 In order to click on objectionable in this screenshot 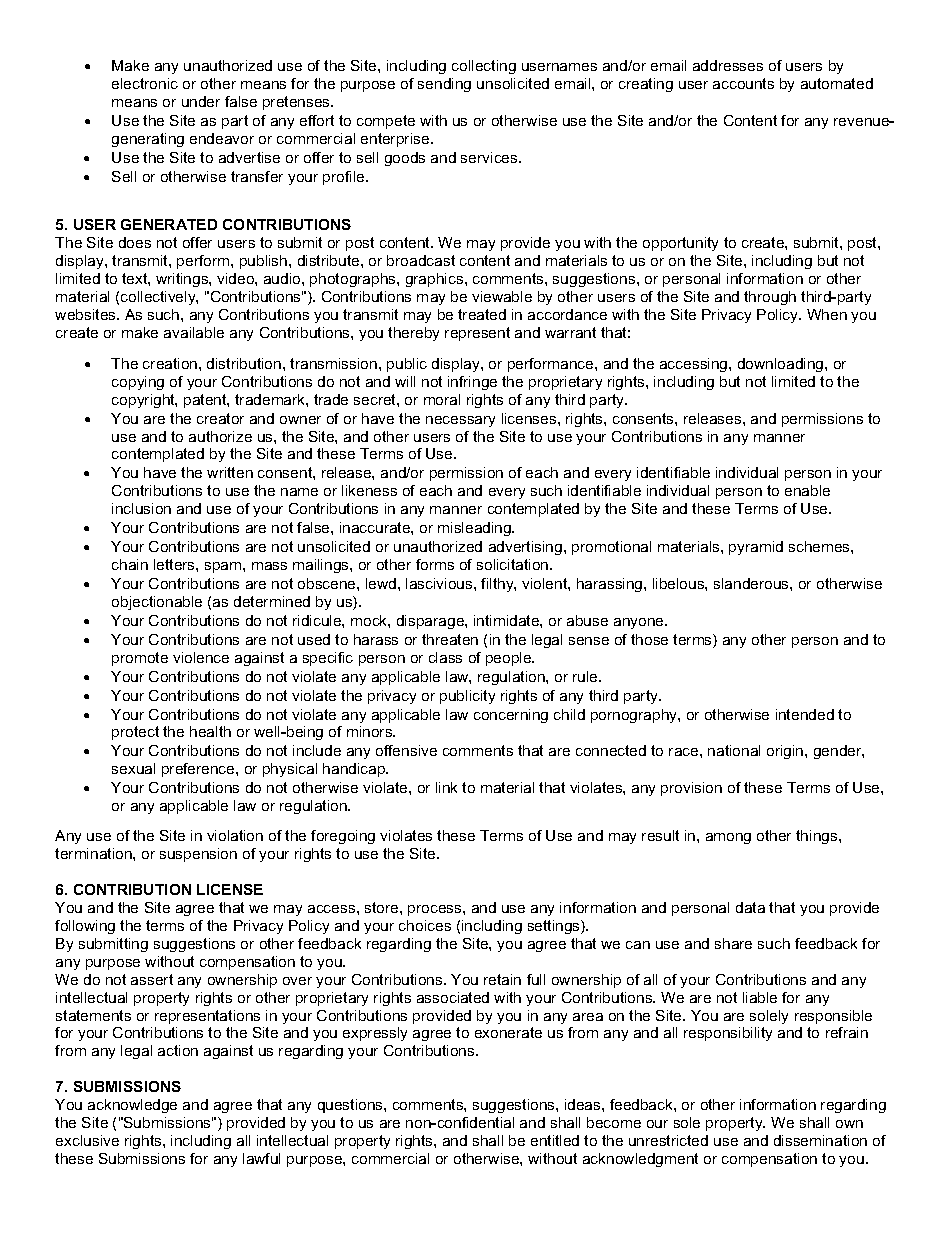, I will do `click(157, 603)`.
